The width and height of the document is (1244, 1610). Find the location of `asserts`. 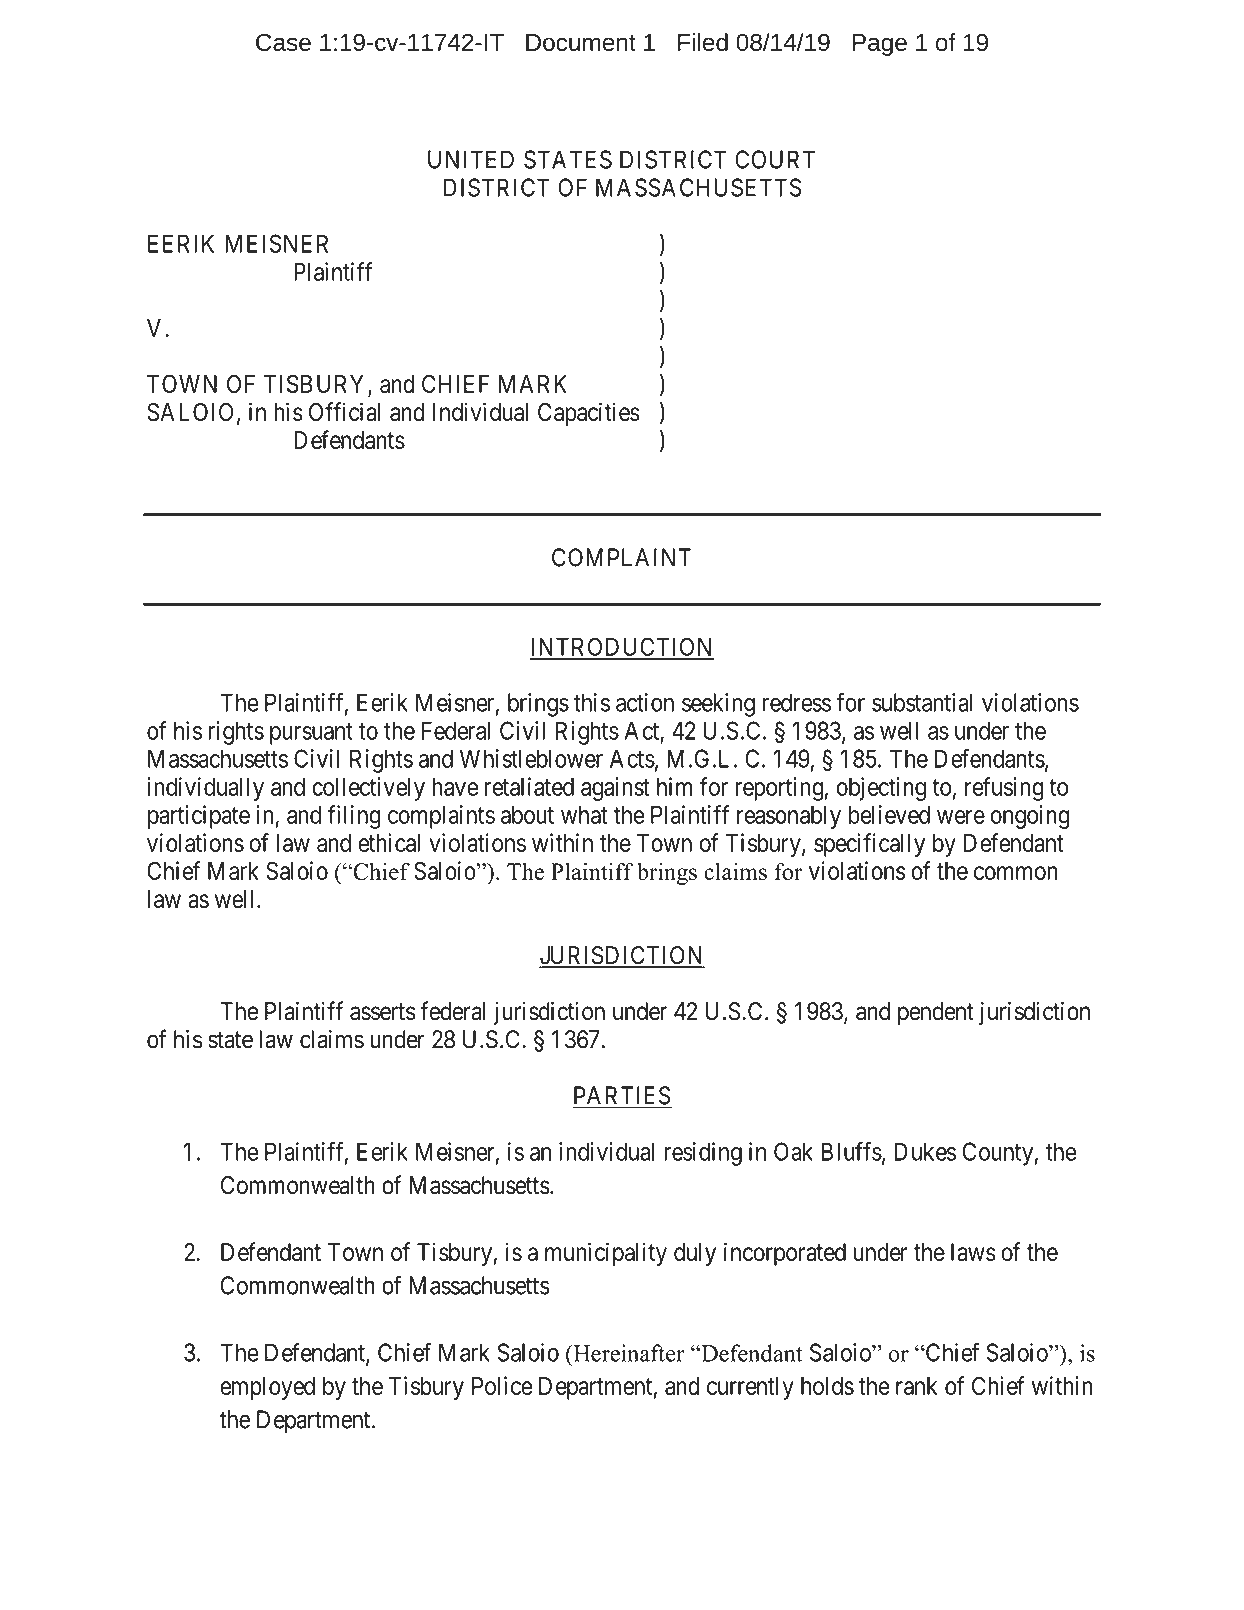

asserts is located at coordinates (383, 1012).
